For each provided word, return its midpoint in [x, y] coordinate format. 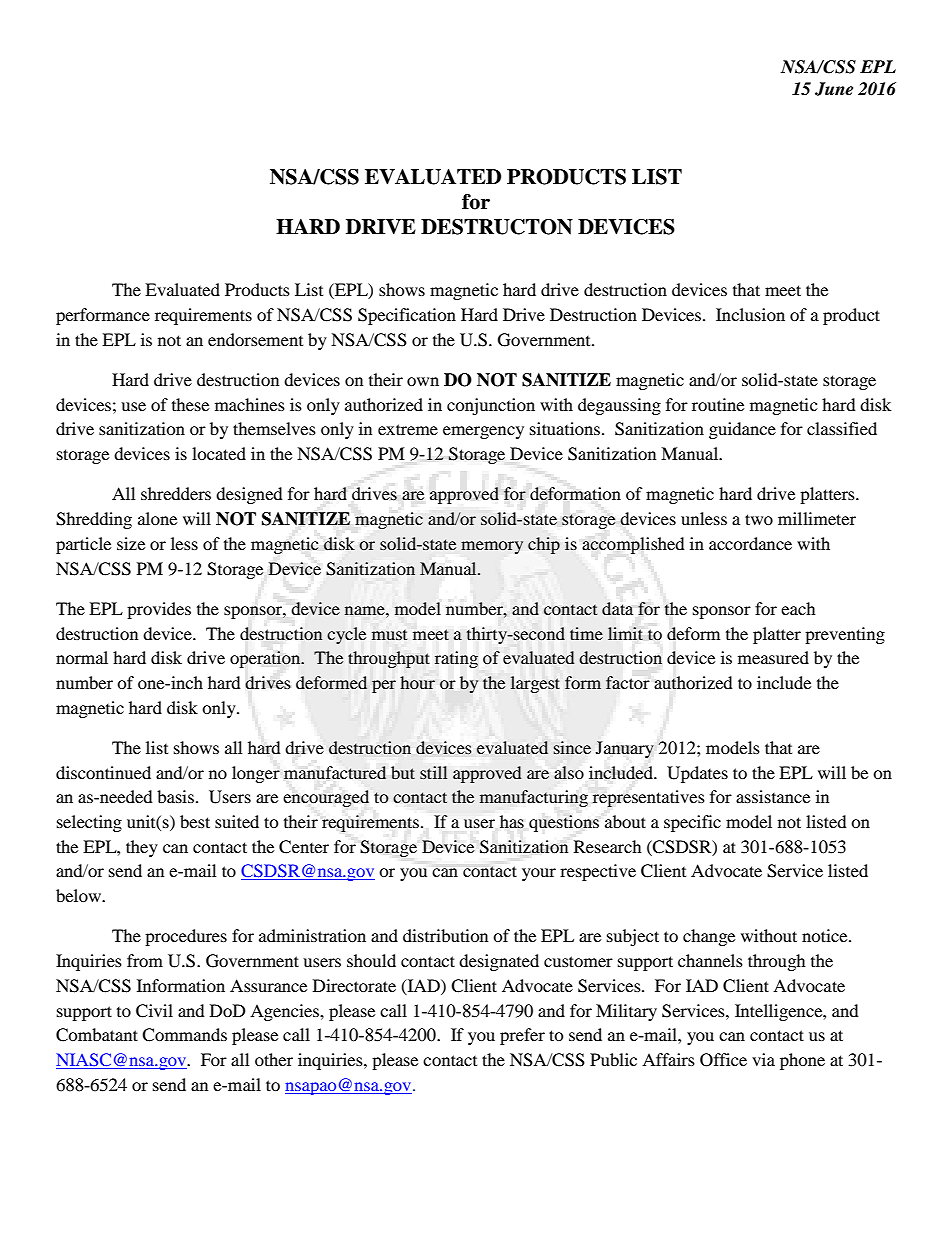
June [834, 89]
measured [773, 657]
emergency [483, 432]
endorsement [255, 339]
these [190, 404]
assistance [773, 796]
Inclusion [750, 314]
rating [456, 659]
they [142, 848]
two [759, 519]
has [512, 822]
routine [718, 404]
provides [159, 610]
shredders [176, 493]
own [423, 381]
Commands [184, 1035]
